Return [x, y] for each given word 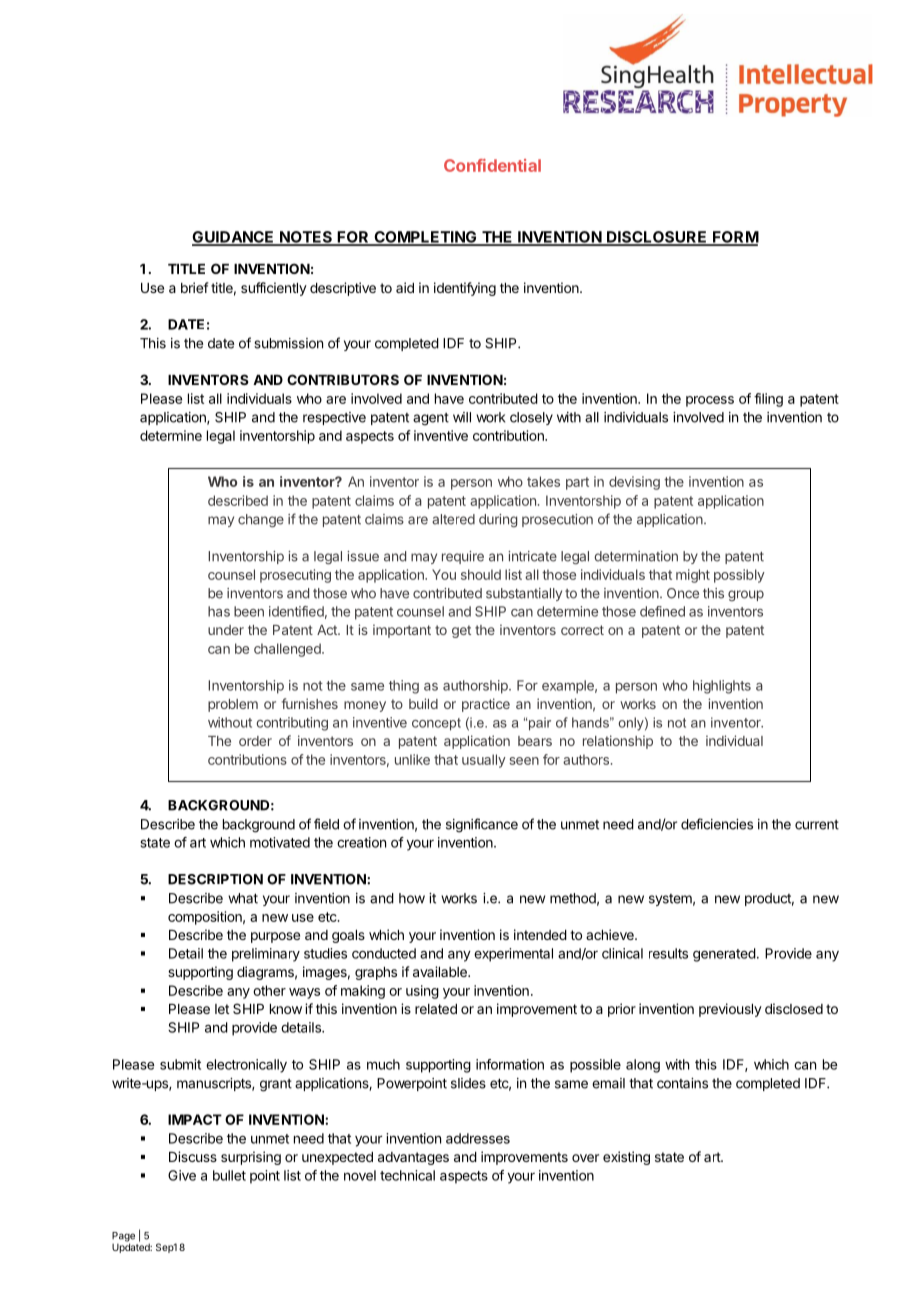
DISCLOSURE [657, 238]
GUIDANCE [234, 238]
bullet [229, 1175]
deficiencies [717, 824]
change [261, 520]
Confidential [492, 165]
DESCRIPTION [215, 879]
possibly [739, 576]
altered [453, 519]
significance [482, 825]
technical [407, 1175]
